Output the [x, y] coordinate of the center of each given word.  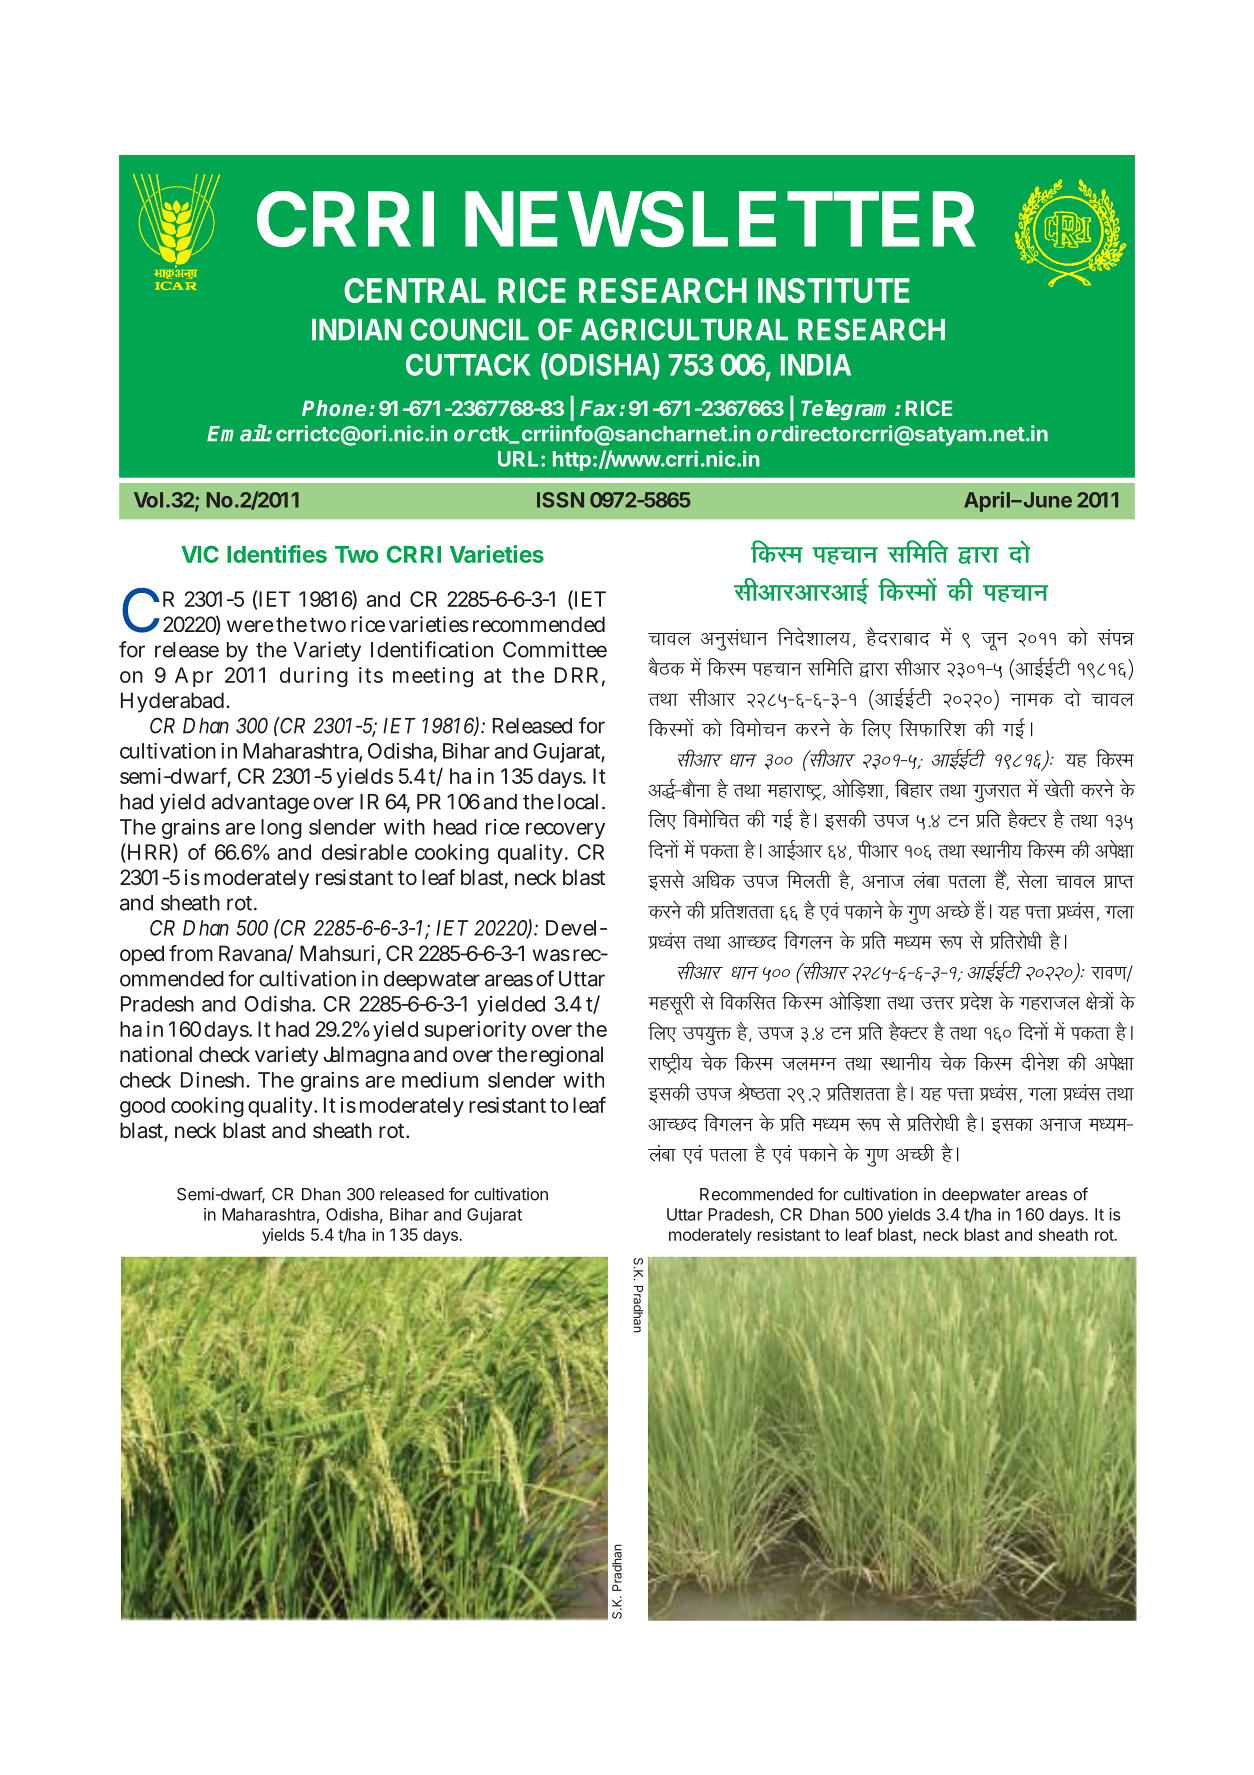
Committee [555, 649]
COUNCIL [469, 329]
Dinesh [214, 1080]
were [250, 626]
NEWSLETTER [720, 219]
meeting [433, 677]
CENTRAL [415, 290]
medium [440, 1080]
